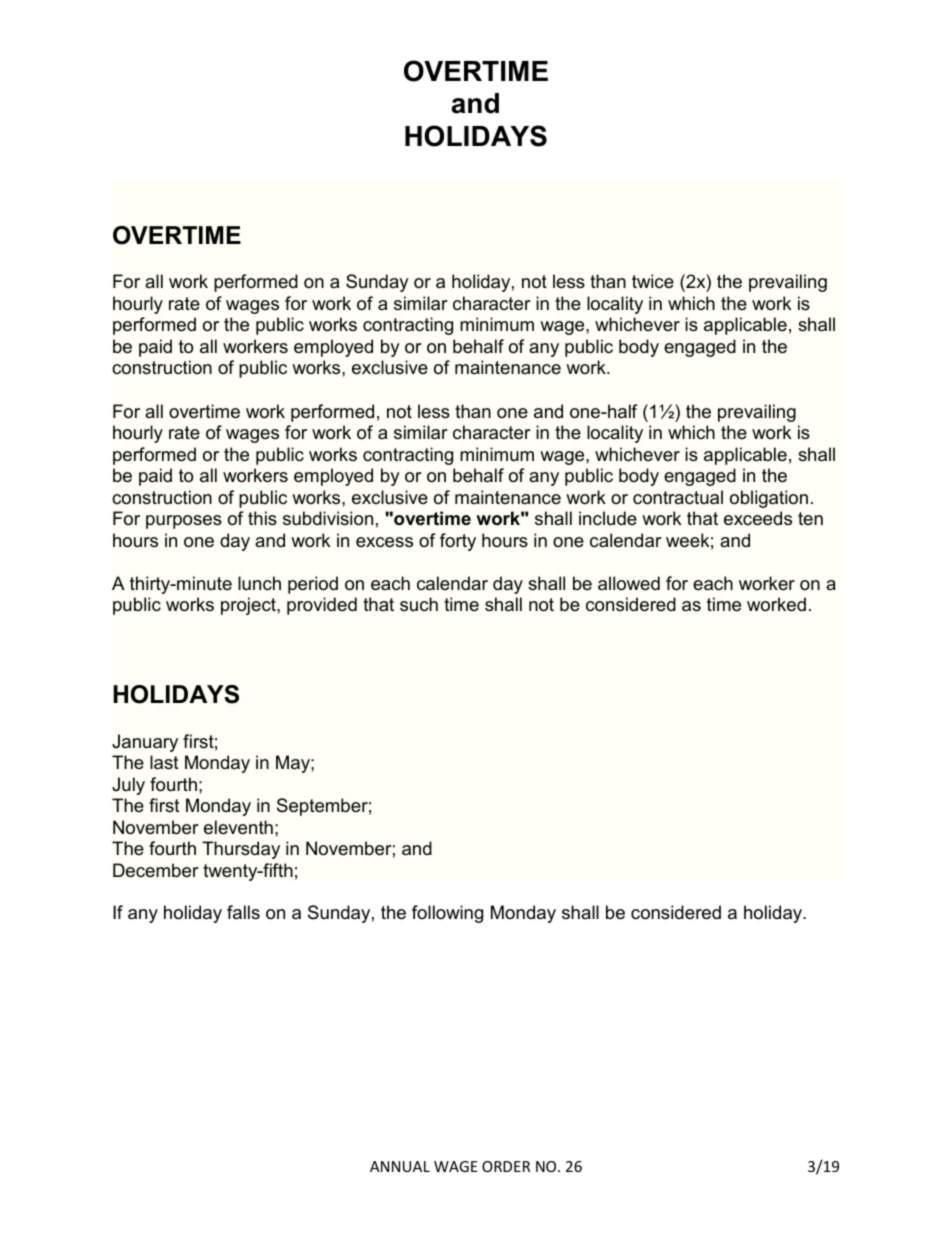 The height and width of the screenshot is (1233, 952). What do you see at coordinates (506, 1166) in the screenshot?
I see `ORDER` at bounding box center [506, 1166].
